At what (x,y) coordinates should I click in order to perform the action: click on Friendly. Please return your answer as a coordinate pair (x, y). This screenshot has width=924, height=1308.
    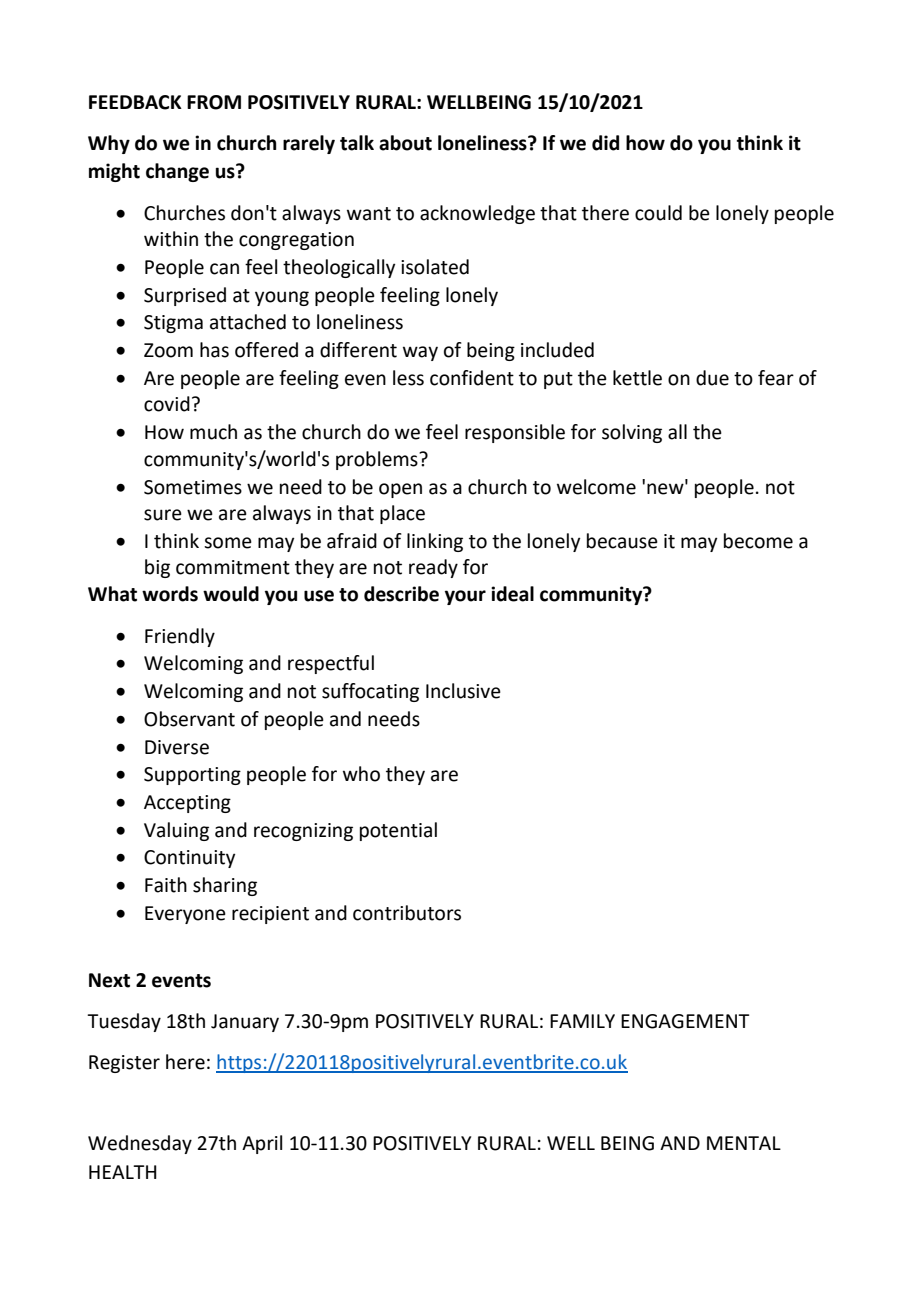
    Looking at the image, I should click on (180, 637).
